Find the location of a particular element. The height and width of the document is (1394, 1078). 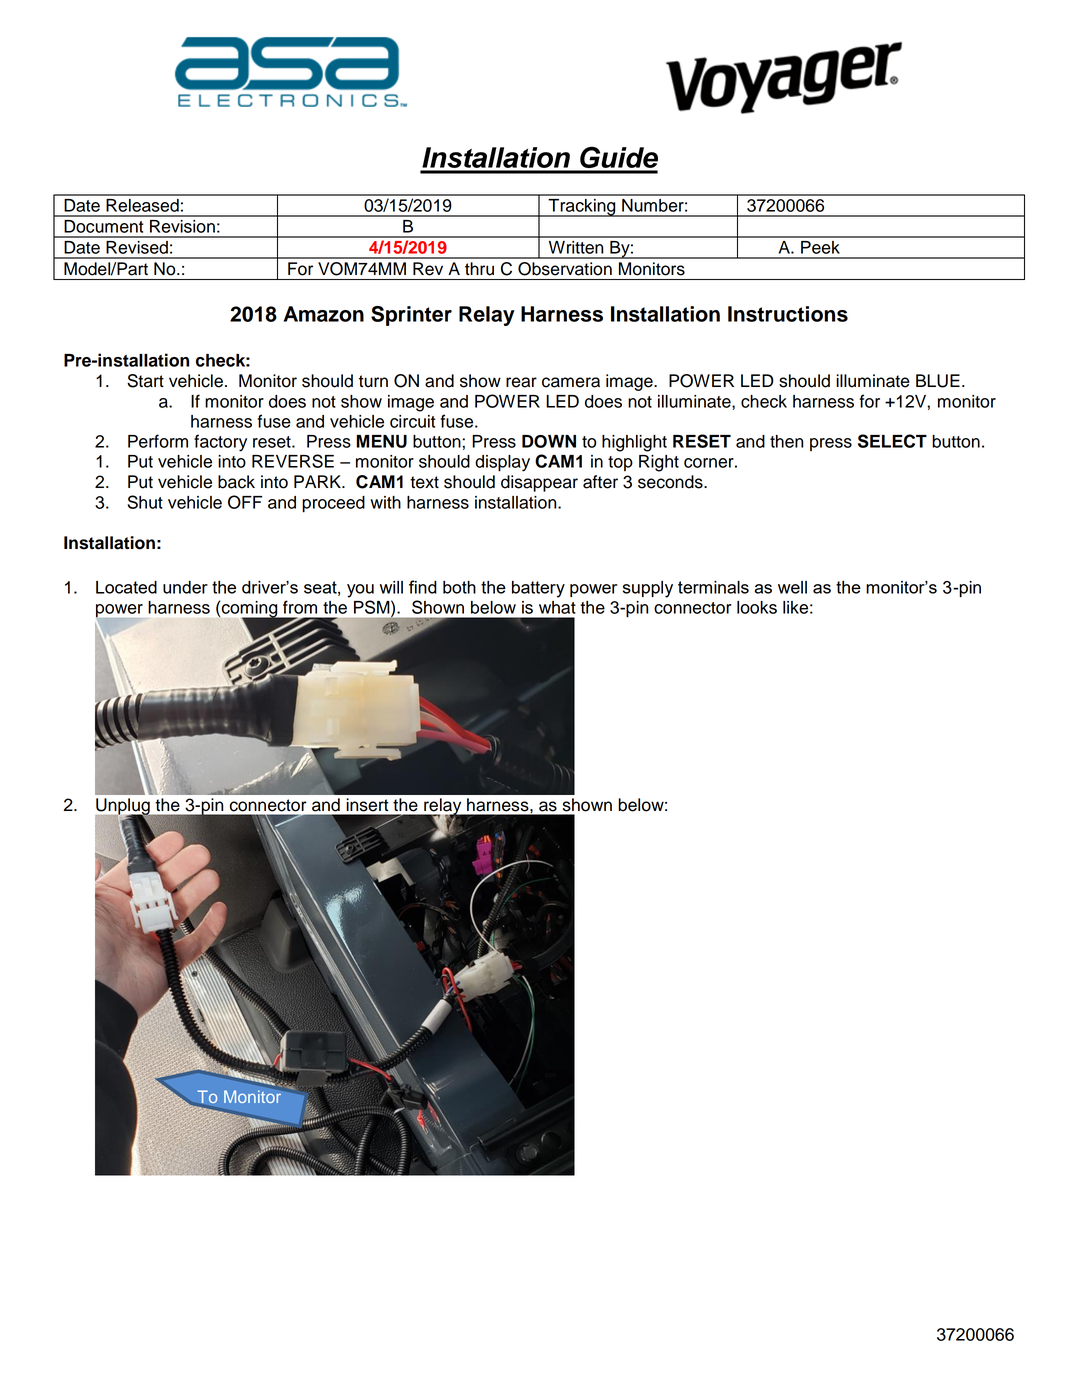

Sprinter is located at coordinates (411, 316).
